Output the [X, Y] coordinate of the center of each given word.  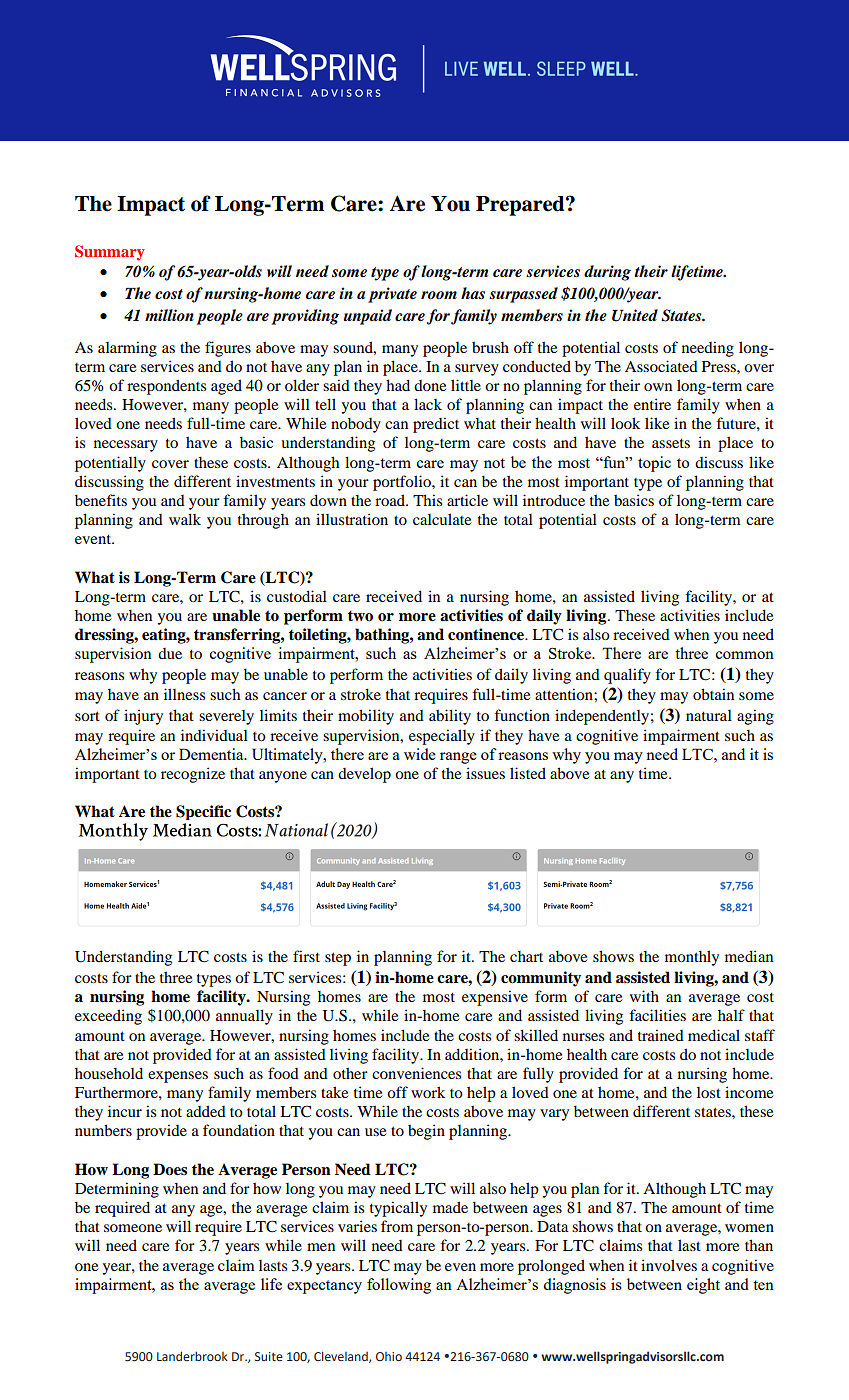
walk [185, 519]
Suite [269, 1356]
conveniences [416, 1073]
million [169, 315]
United [635, 315]
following [399, 1286]
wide [420, 754]
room [439, 295]
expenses [178, 1077]
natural [709, 715]
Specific [203, 812]
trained [661, 1035]
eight [703, 1286]
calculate [442, 519]
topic [654, 464]
